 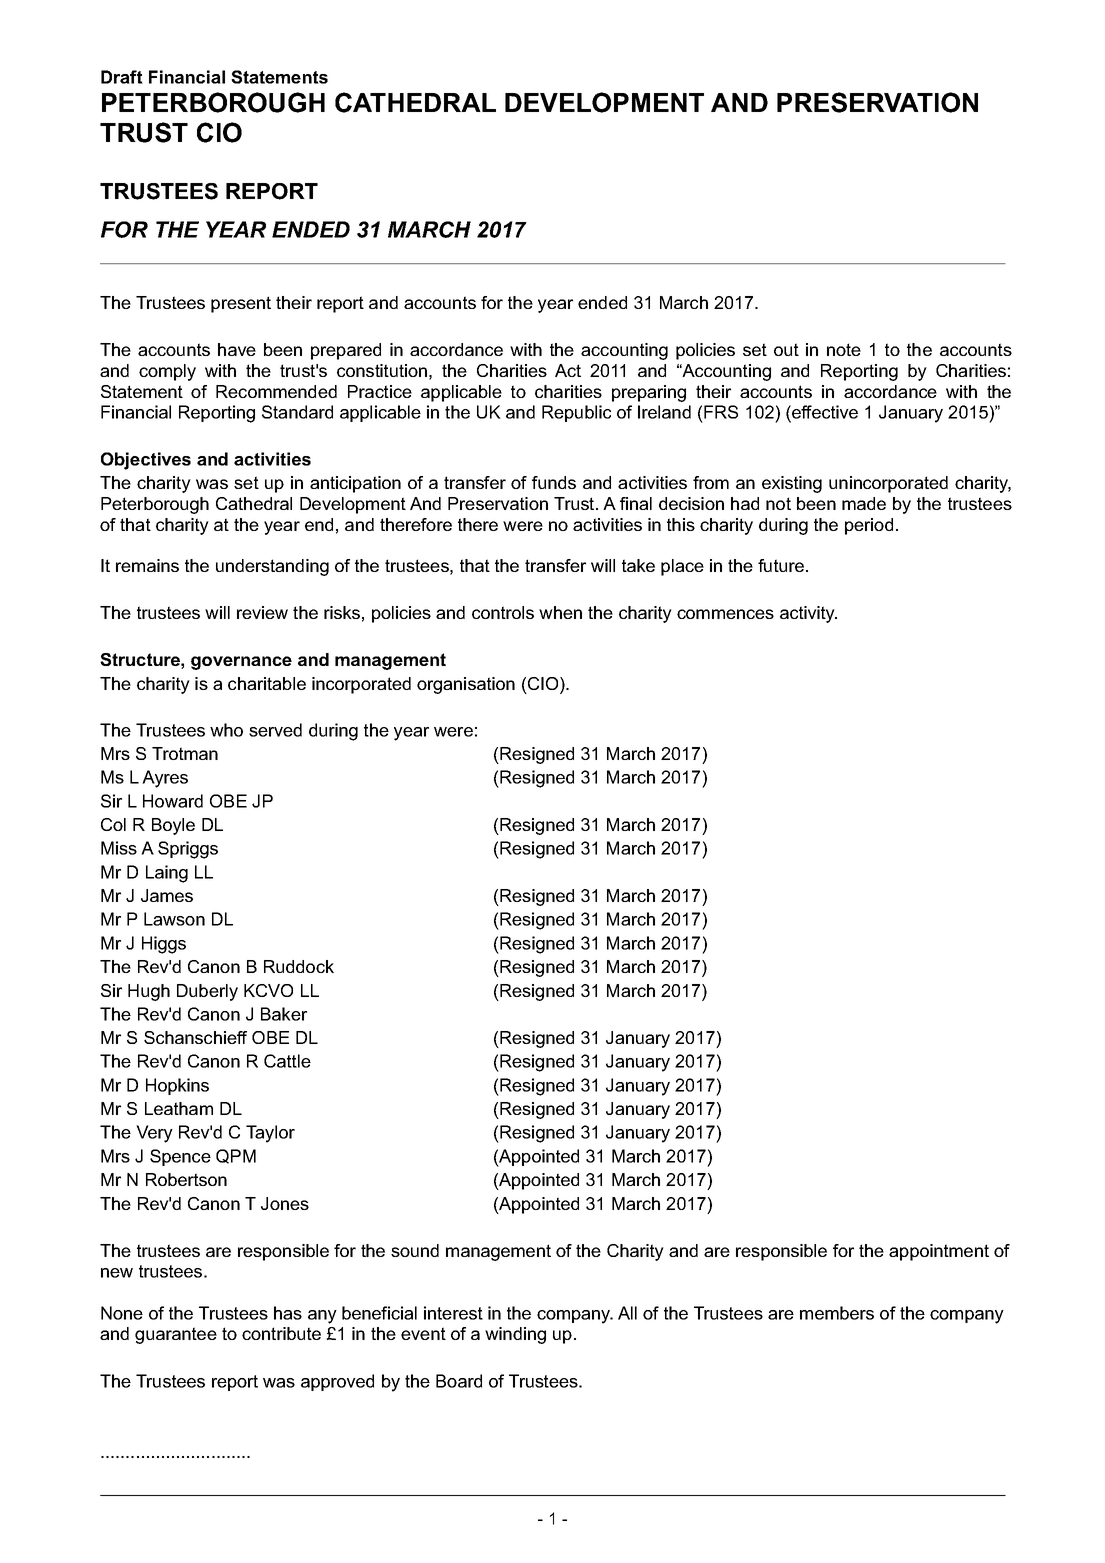 What do you see at coordinates (176, 1335) in the screenshot?
I see `guarantee` at bounding box center [176, 1335].
